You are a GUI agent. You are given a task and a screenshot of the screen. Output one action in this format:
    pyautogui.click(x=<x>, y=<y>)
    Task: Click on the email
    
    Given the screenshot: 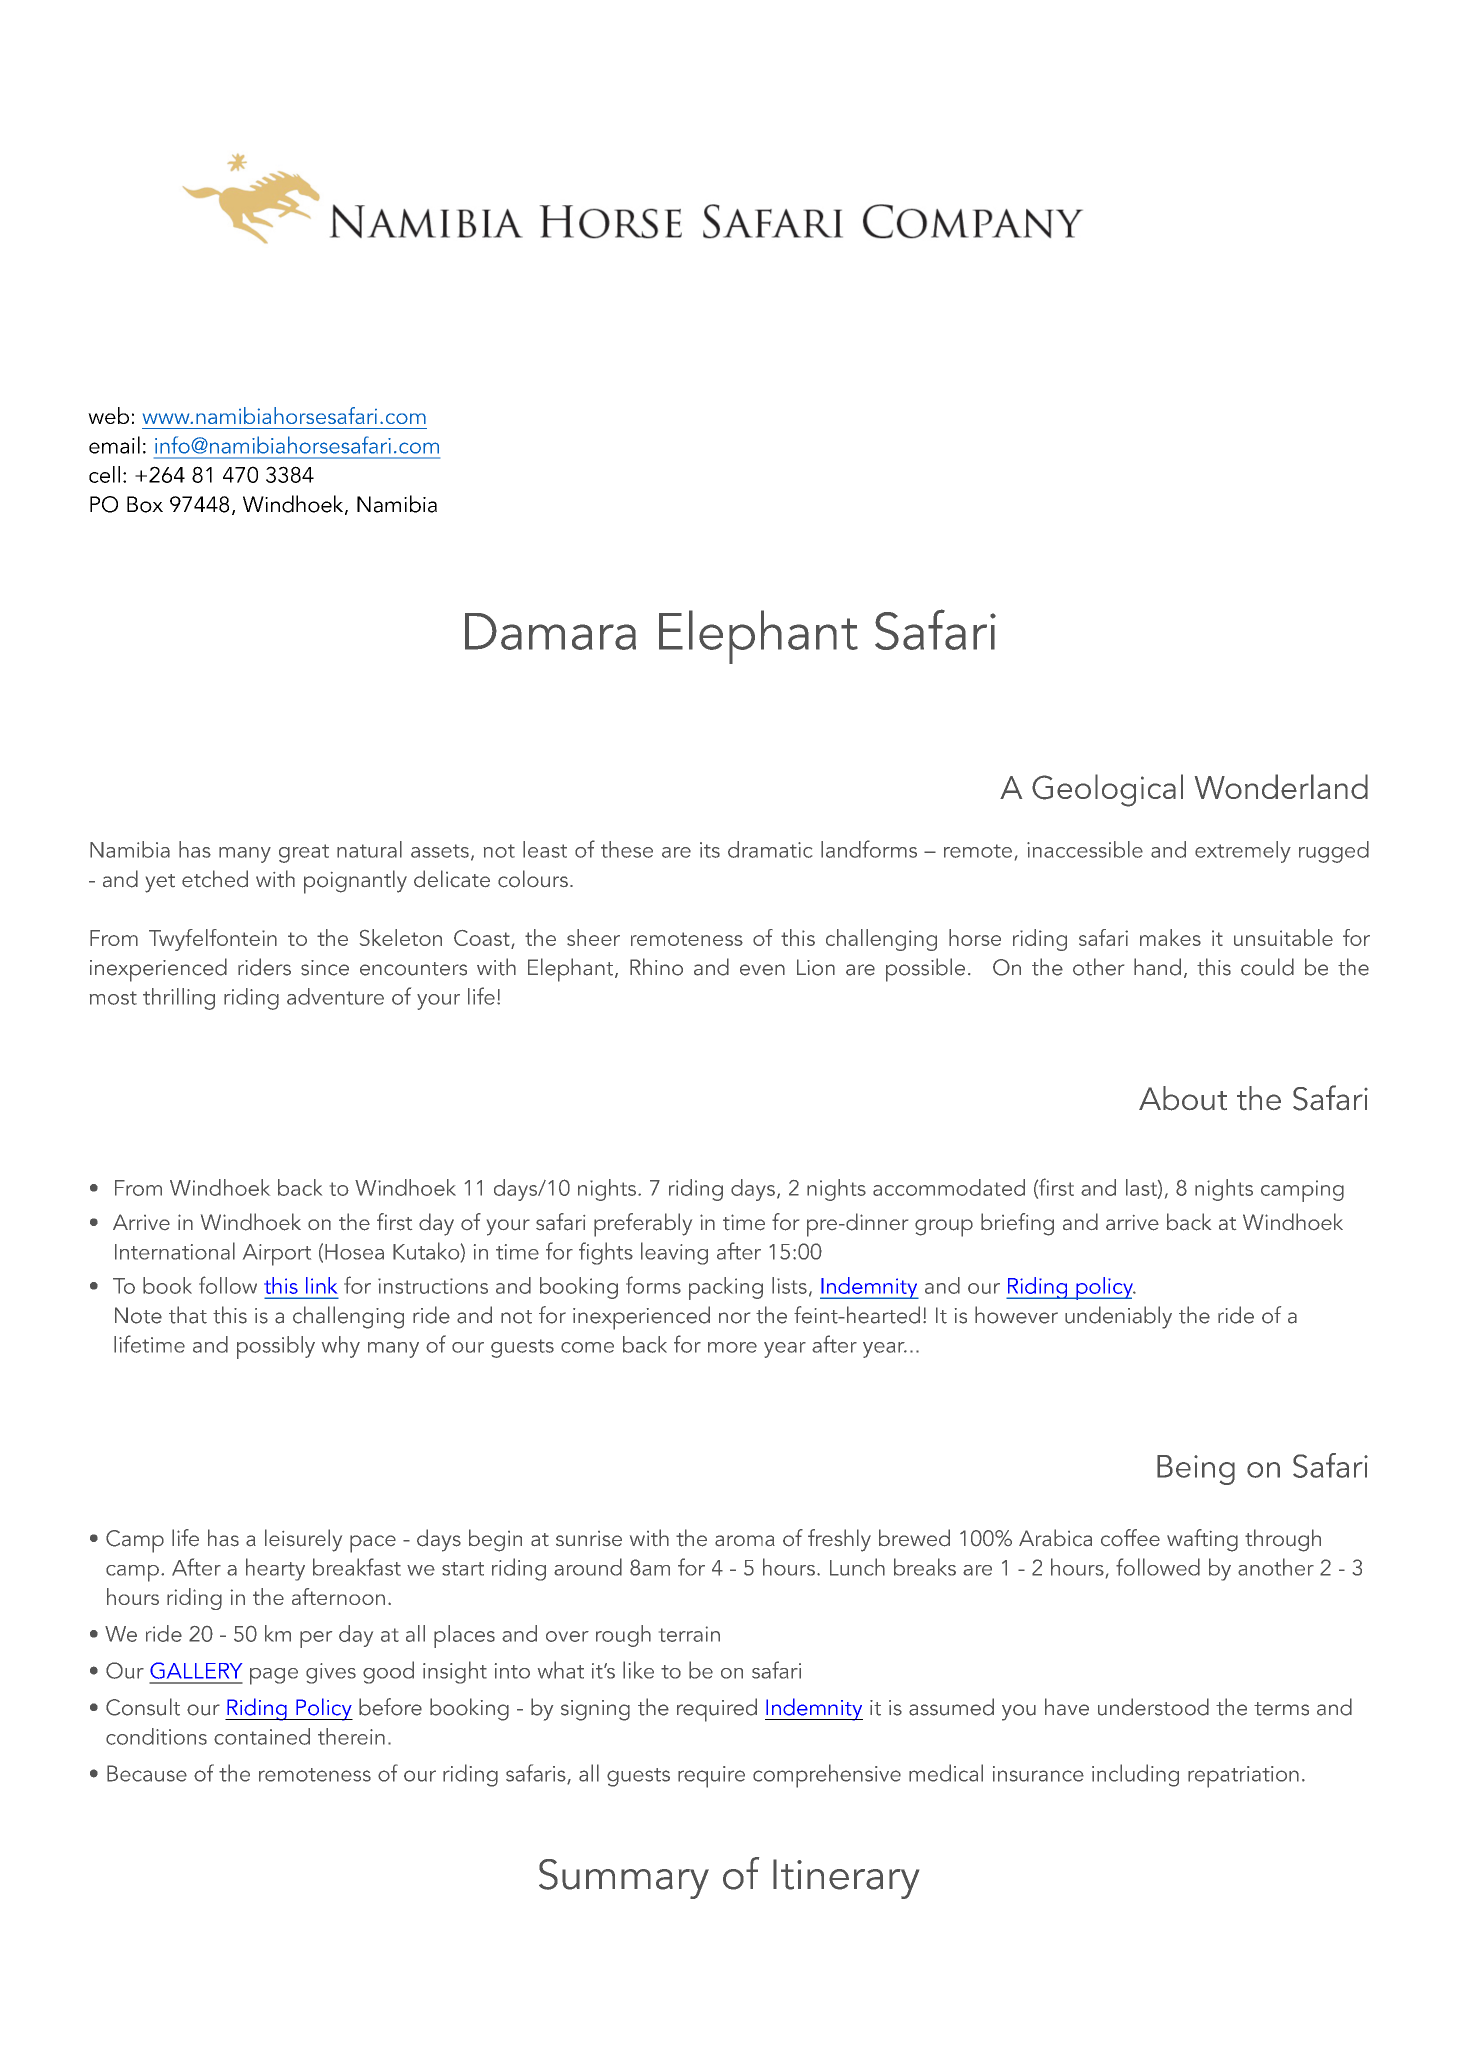 What is the action you would take?
    pyautogui.click(x=114, y=445)
